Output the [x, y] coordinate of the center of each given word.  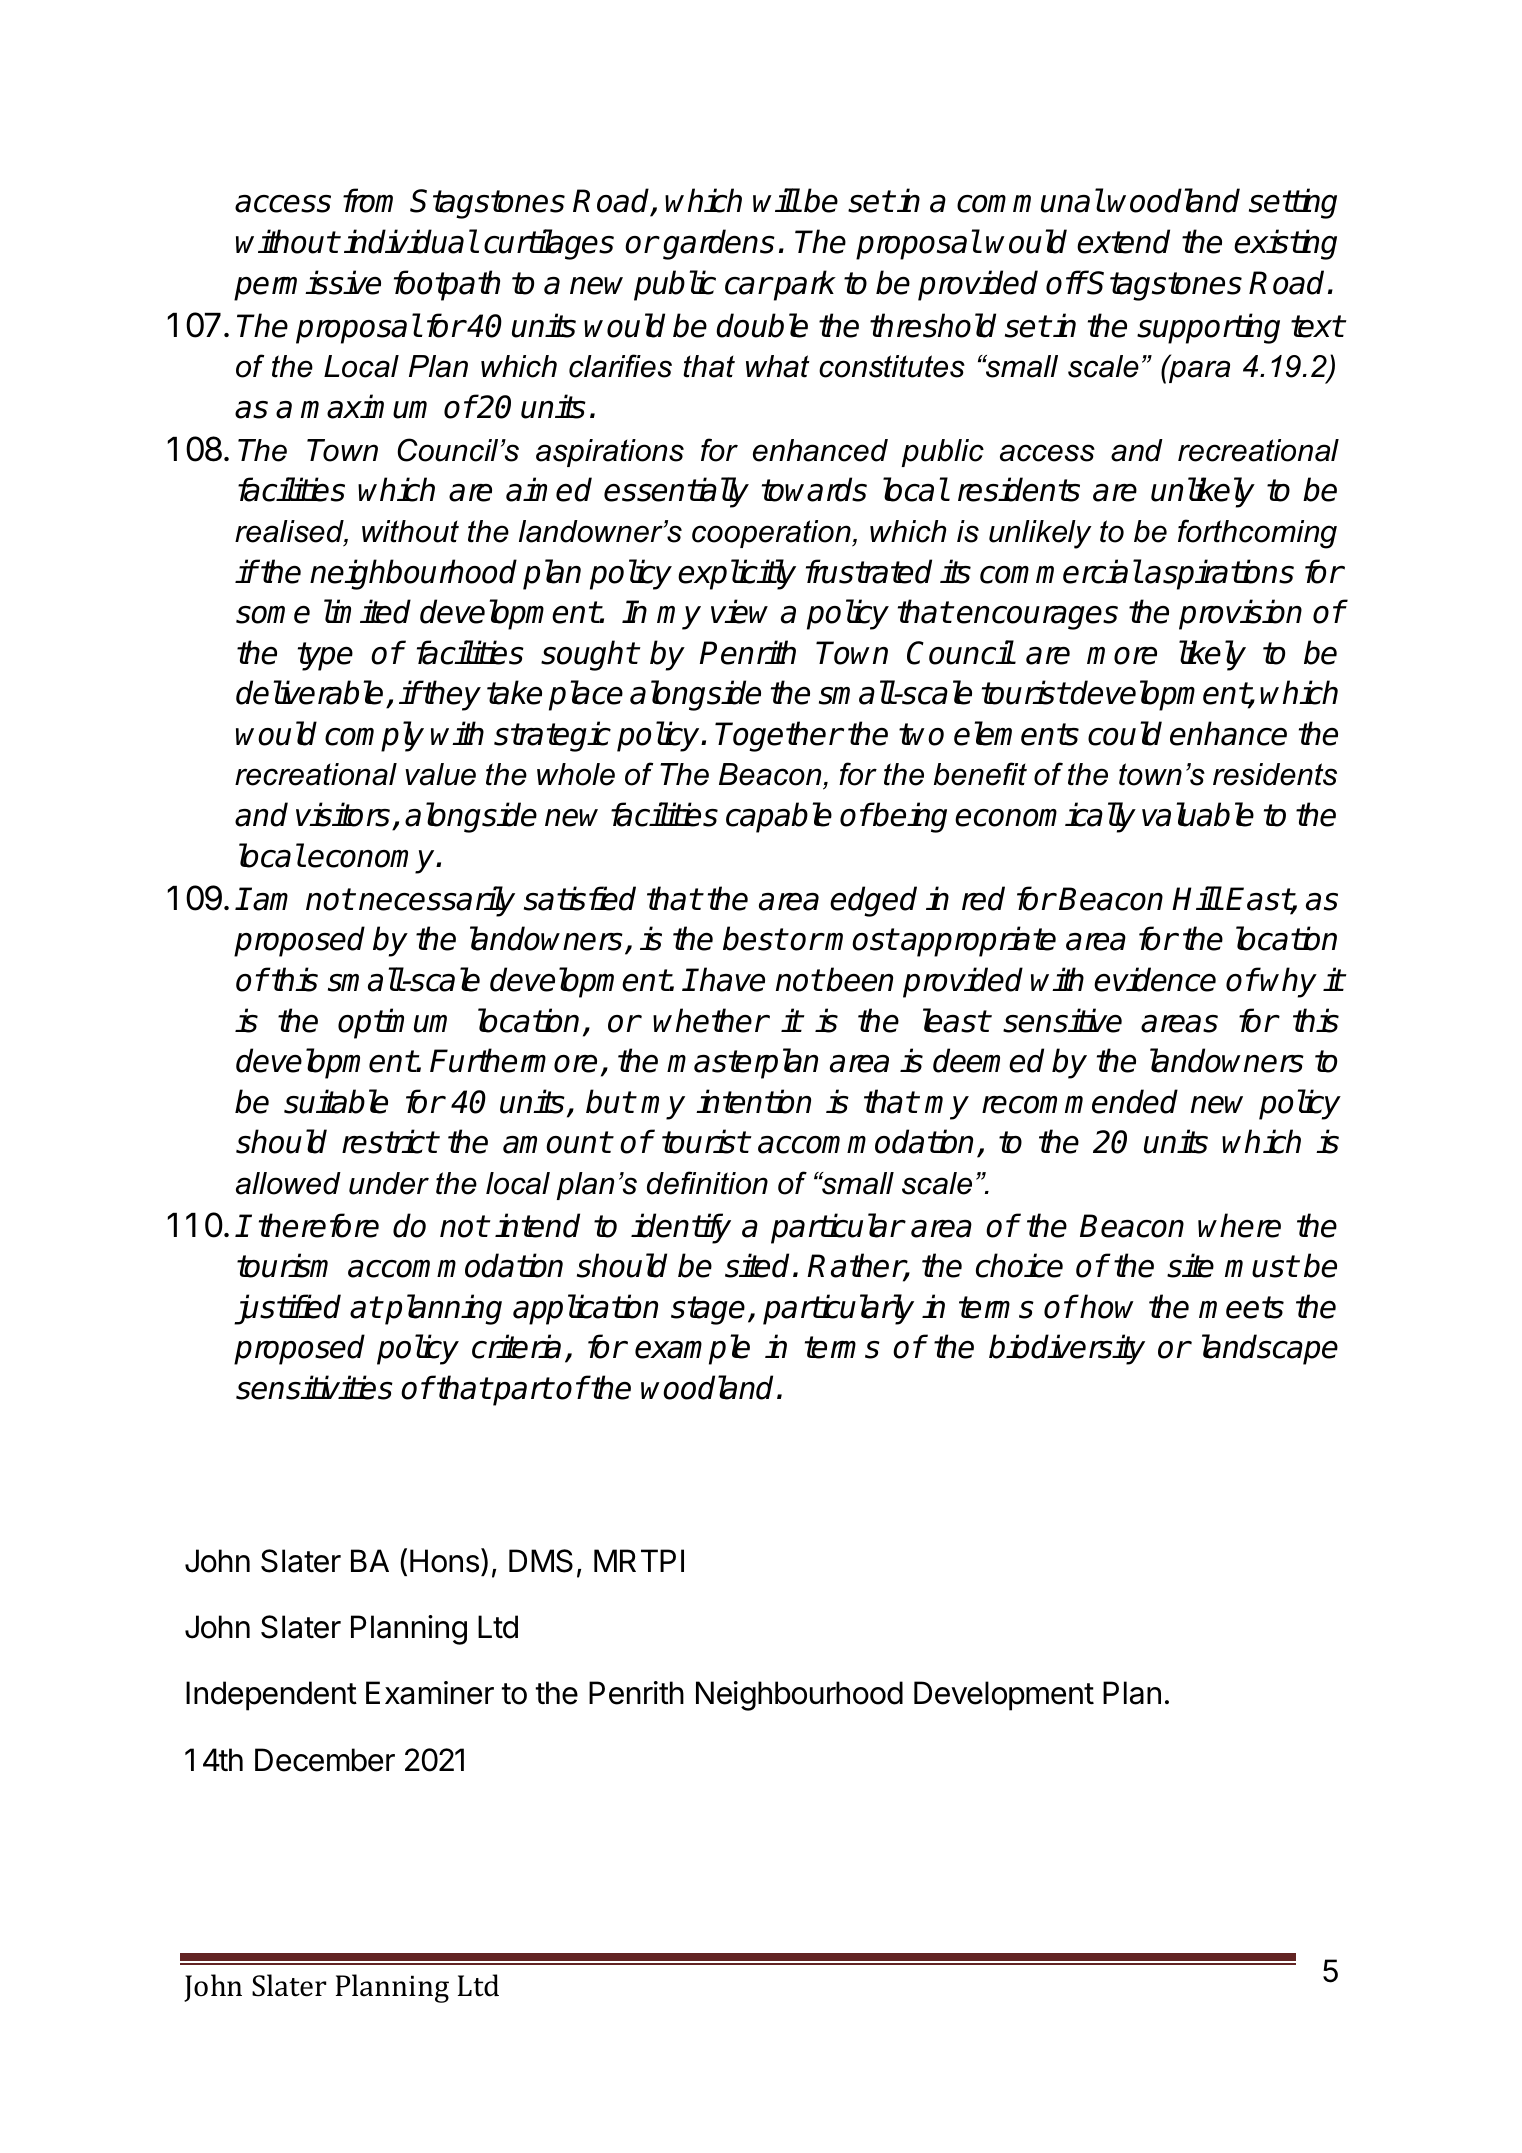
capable [779, 817]
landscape [1270, 1349]
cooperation [772, 534]
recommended [1080, 1101]
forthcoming [1257, 534]
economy [372, 861]
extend [1123, 241]
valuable [1198, 814]
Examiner [430, 1693]
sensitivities [314, 1387]
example [692, 1349]
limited [367, 611]
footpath [447, 285]
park [804, 285]
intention [753, 1101]
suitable [336, 1101]
